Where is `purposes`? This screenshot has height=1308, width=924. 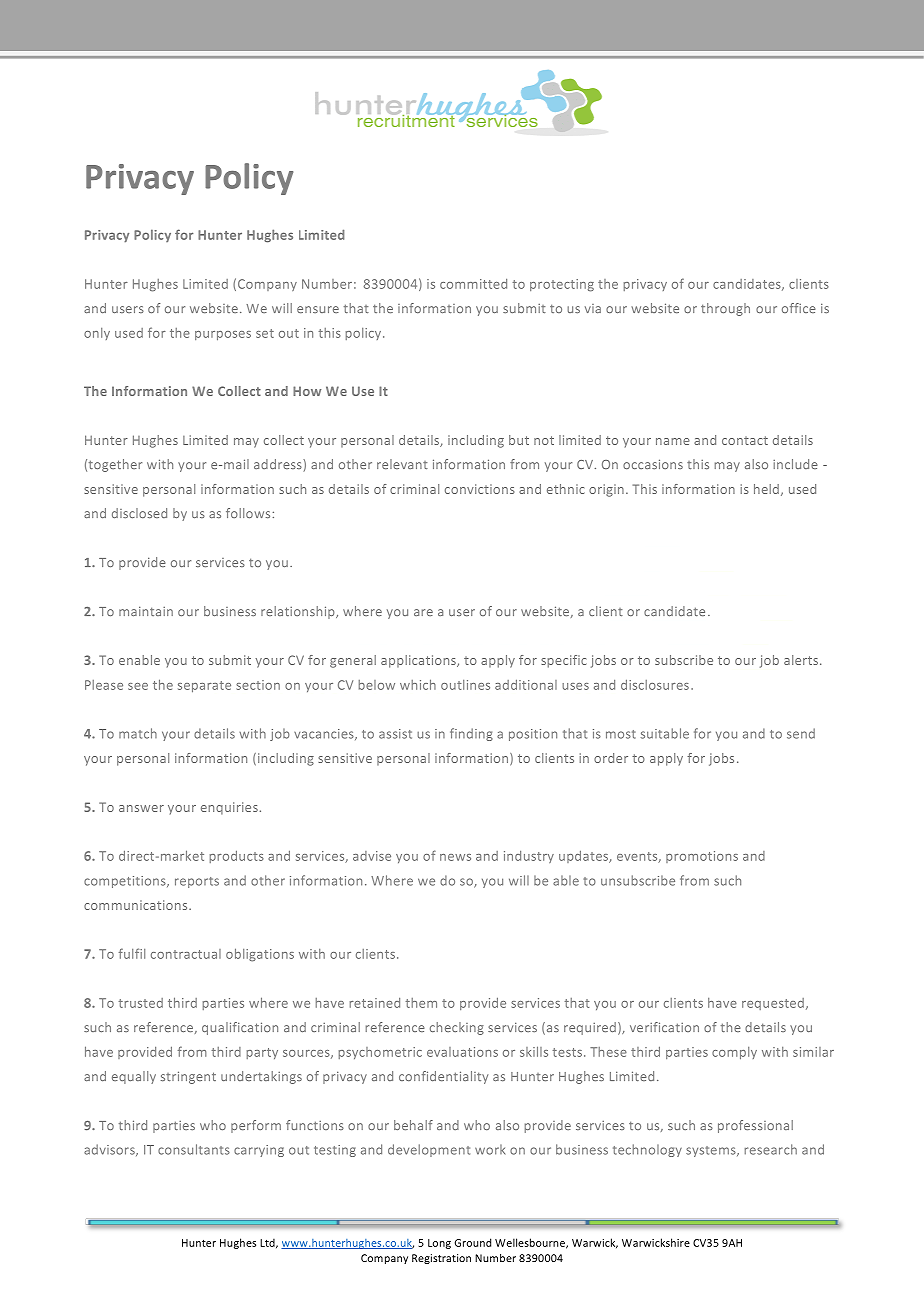
purposes is located at coordinates (223, 336).
